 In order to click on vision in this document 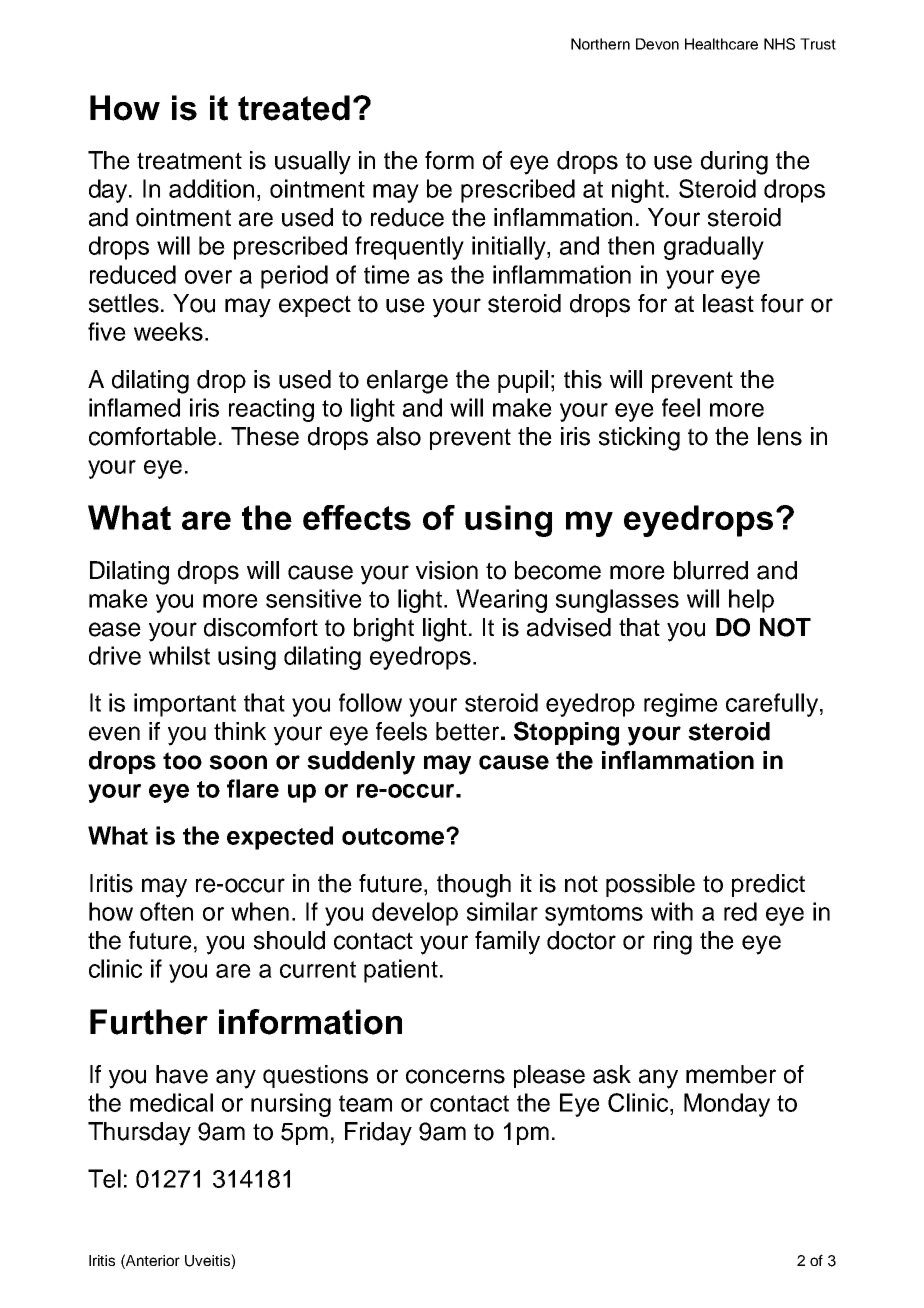, I will do `click(447, 570)`.
